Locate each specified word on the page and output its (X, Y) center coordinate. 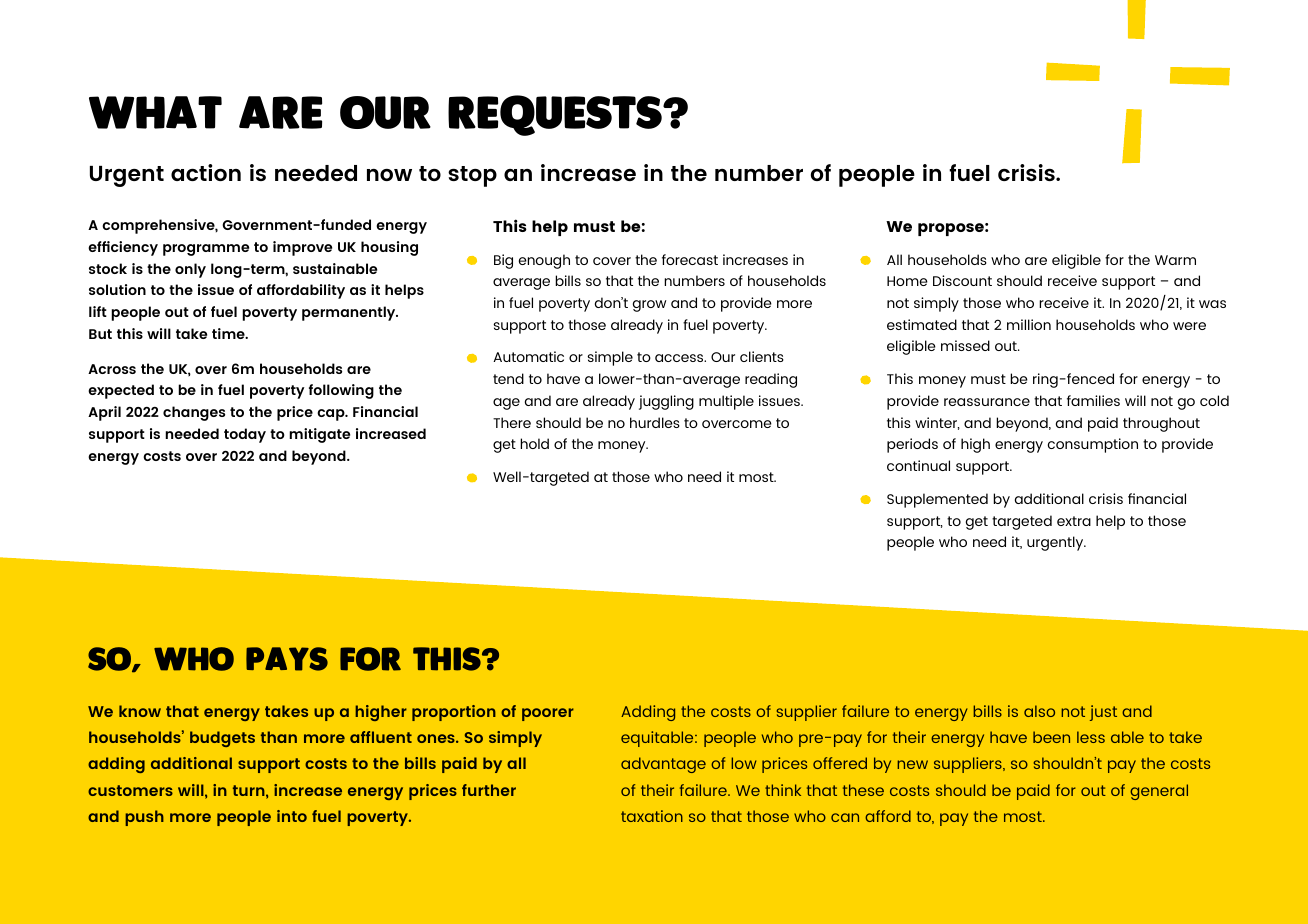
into (292, 816)
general (1159, 792)
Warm (1175, 260)
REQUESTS (556, 115)
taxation (652, 816)
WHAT (155, 112)
